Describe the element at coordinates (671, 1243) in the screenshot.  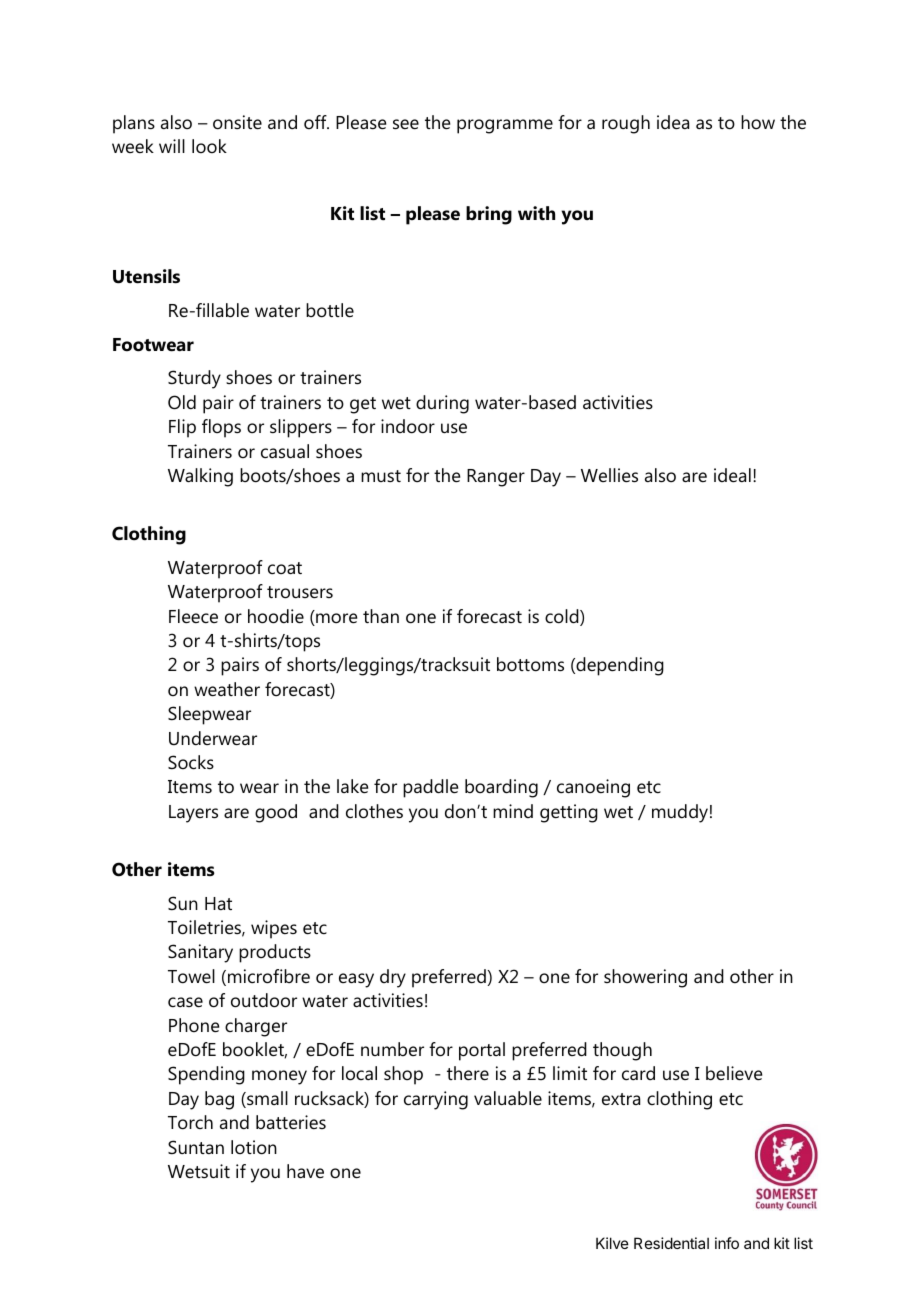
I see `Residential` at that location.
